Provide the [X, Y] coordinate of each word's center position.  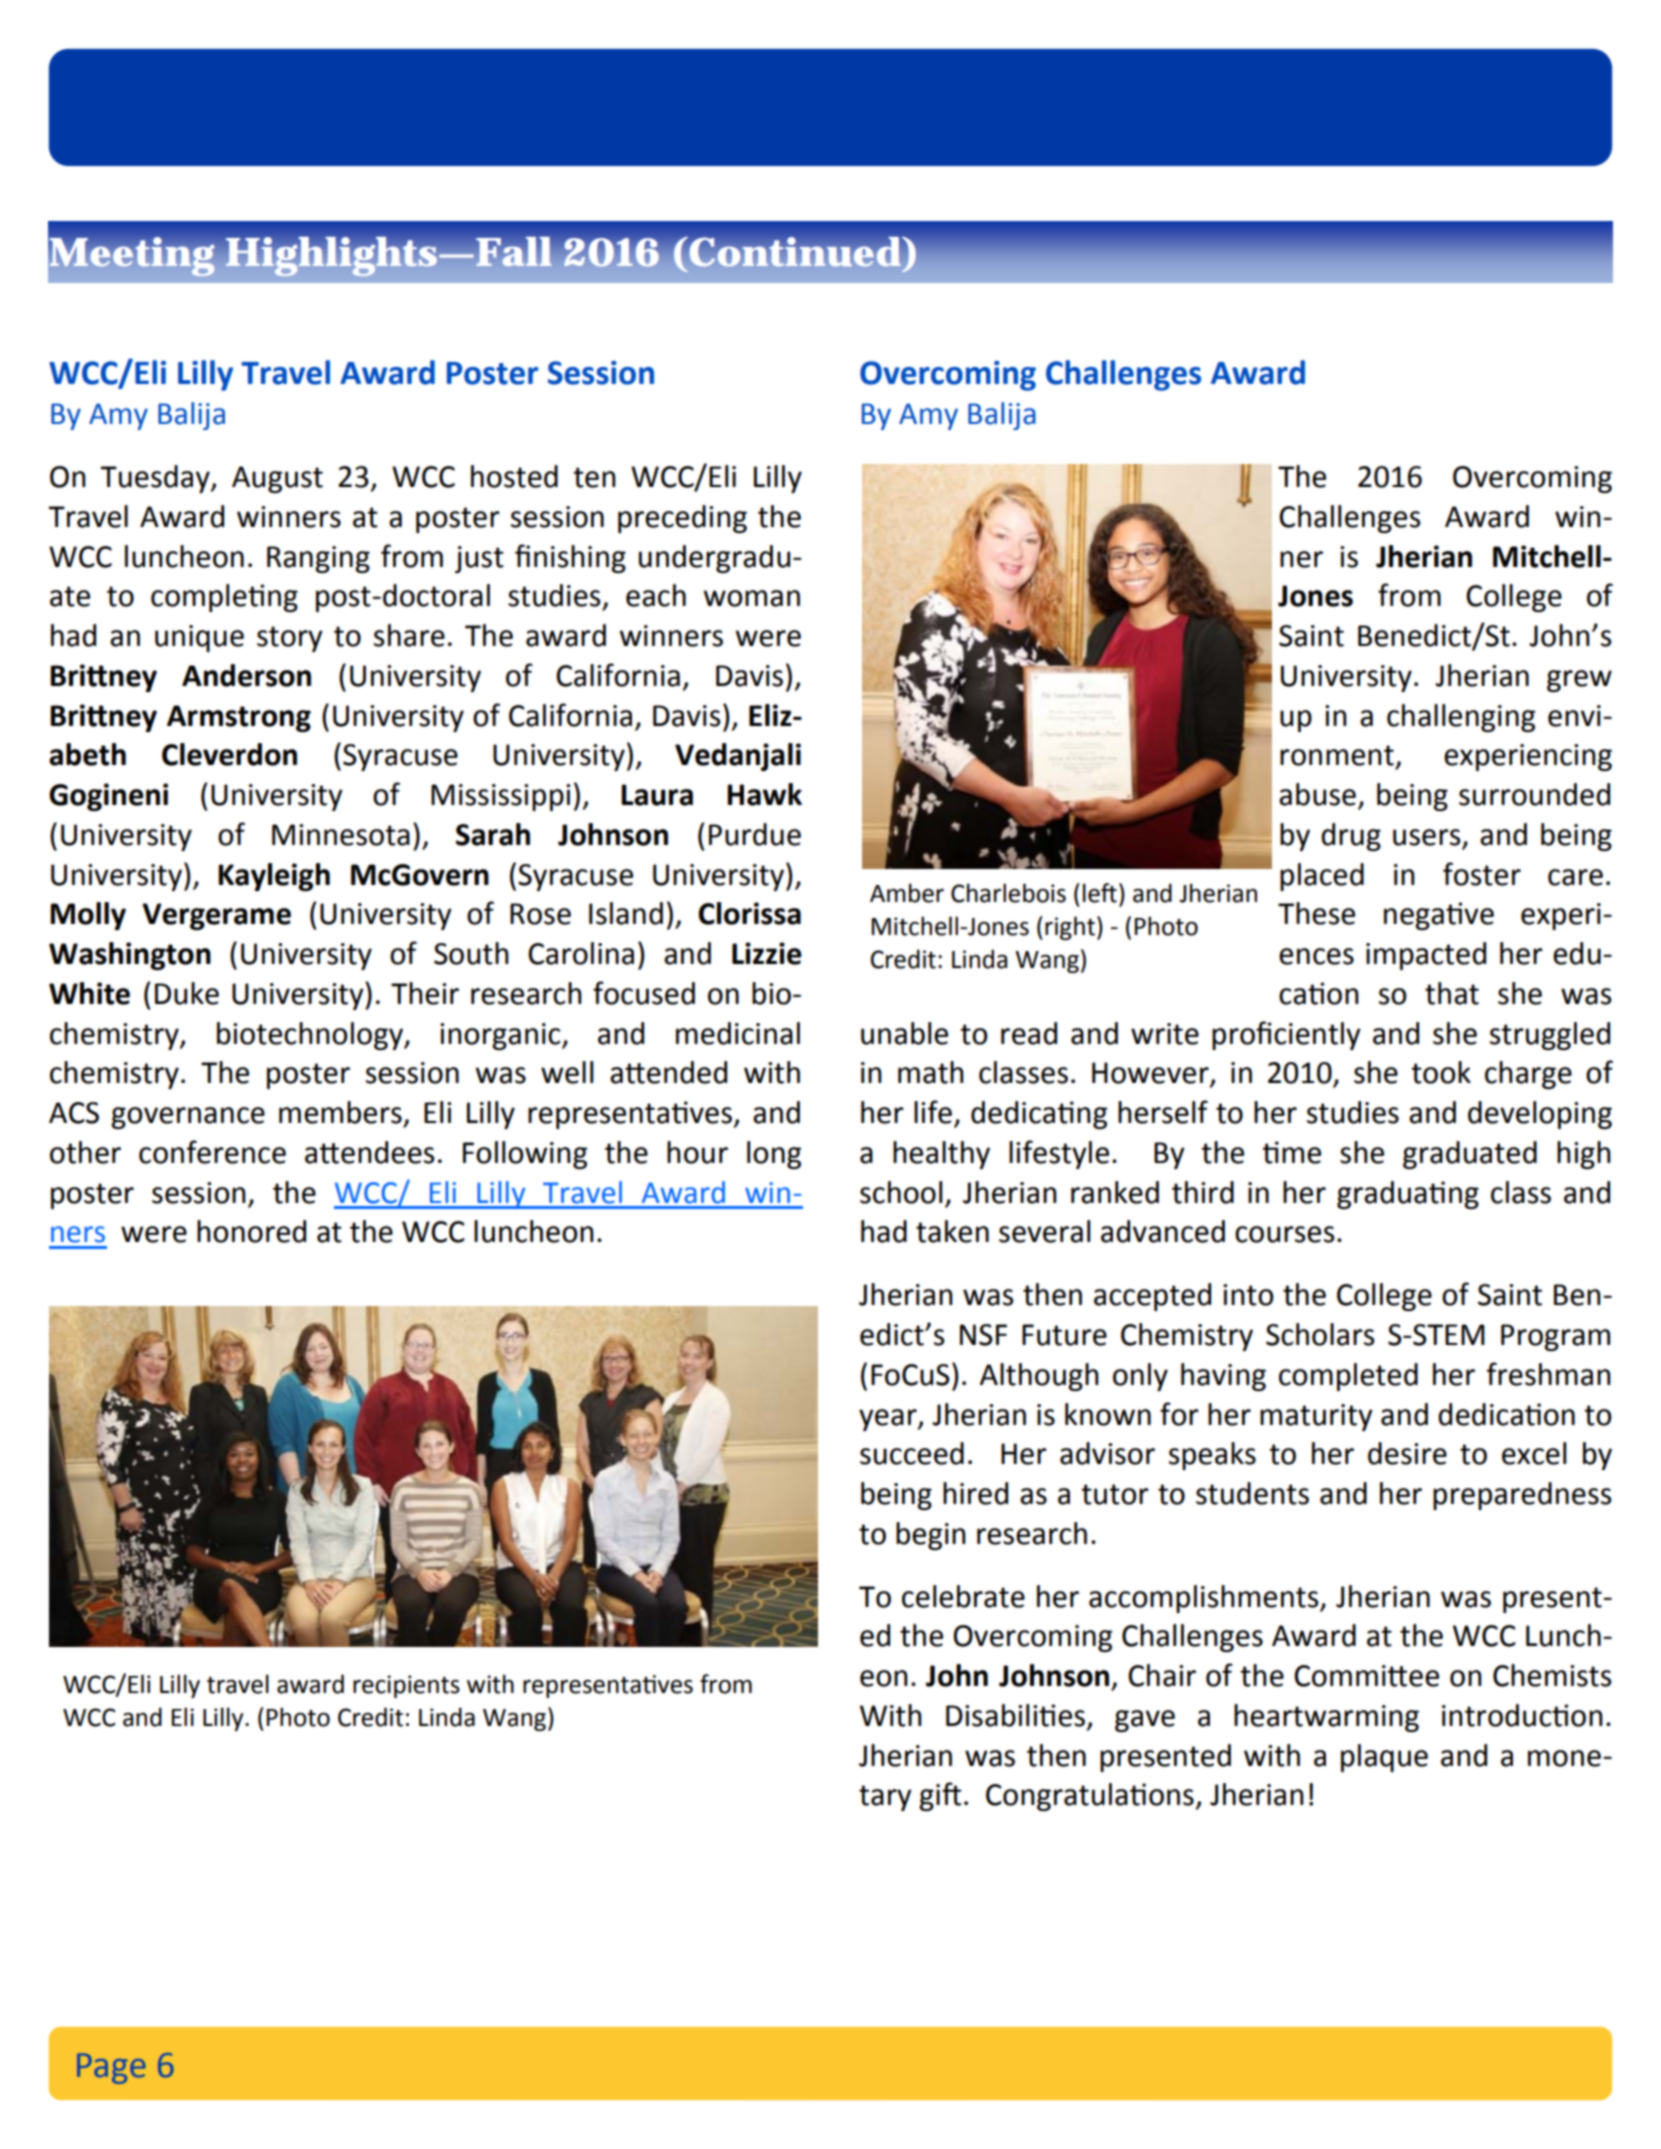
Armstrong [239, 718]
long [774, 1155]
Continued [794, 252]
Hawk [764, 794]
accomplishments [1205, 1599]
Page [111, 2068]
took [1441, 1072]
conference [212, 1152]
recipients [406, 1686]
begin [931, 1536]
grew [1579, 681]
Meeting [132, 257]
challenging [1461, 718]
